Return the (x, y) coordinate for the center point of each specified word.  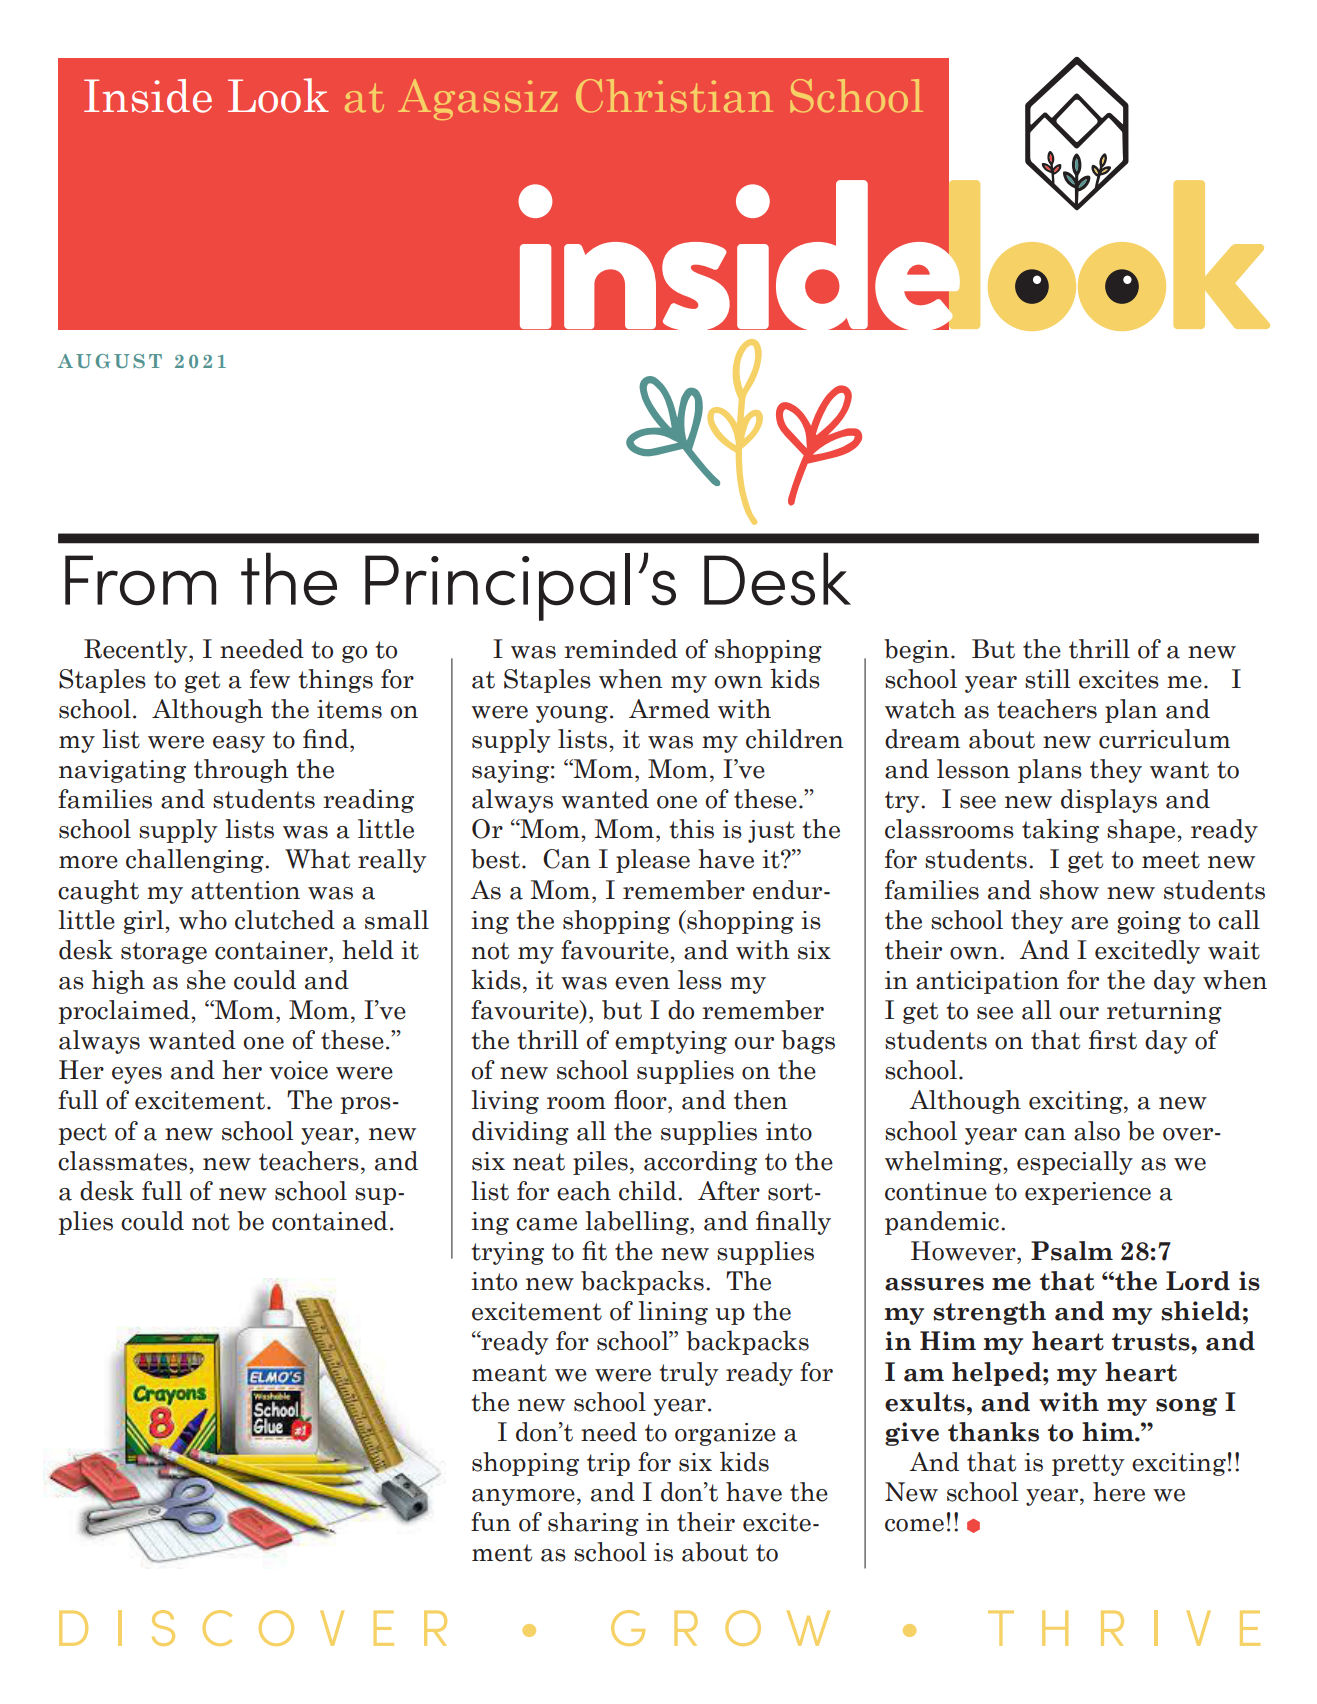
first (1113, 1040)
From (140, 580)
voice (298, 1070)
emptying (671, 1042)
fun (491, 1521)
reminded (621, 649)
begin (916, 651)
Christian (674, 95)
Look (278, 95)
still (1048, 679)
